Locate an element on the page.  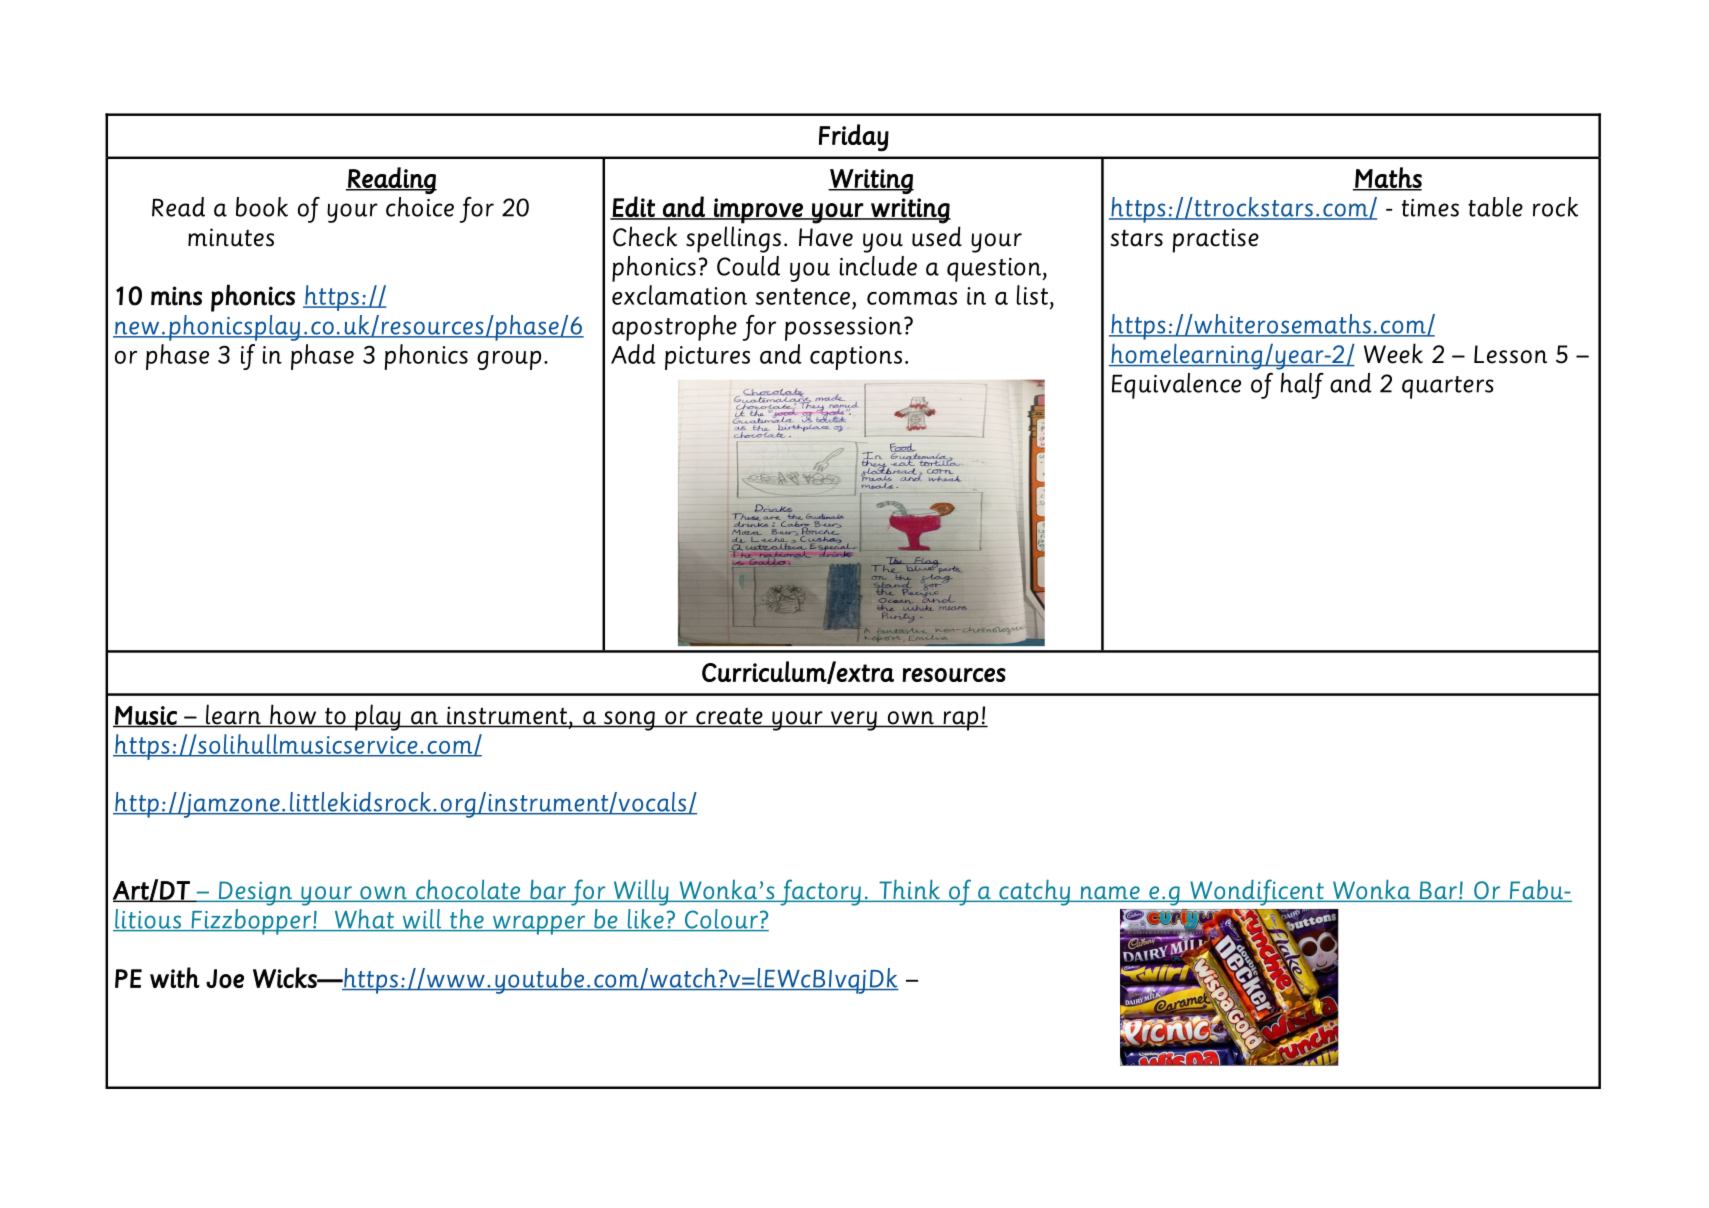
What is located at coordinates (364, 920).
